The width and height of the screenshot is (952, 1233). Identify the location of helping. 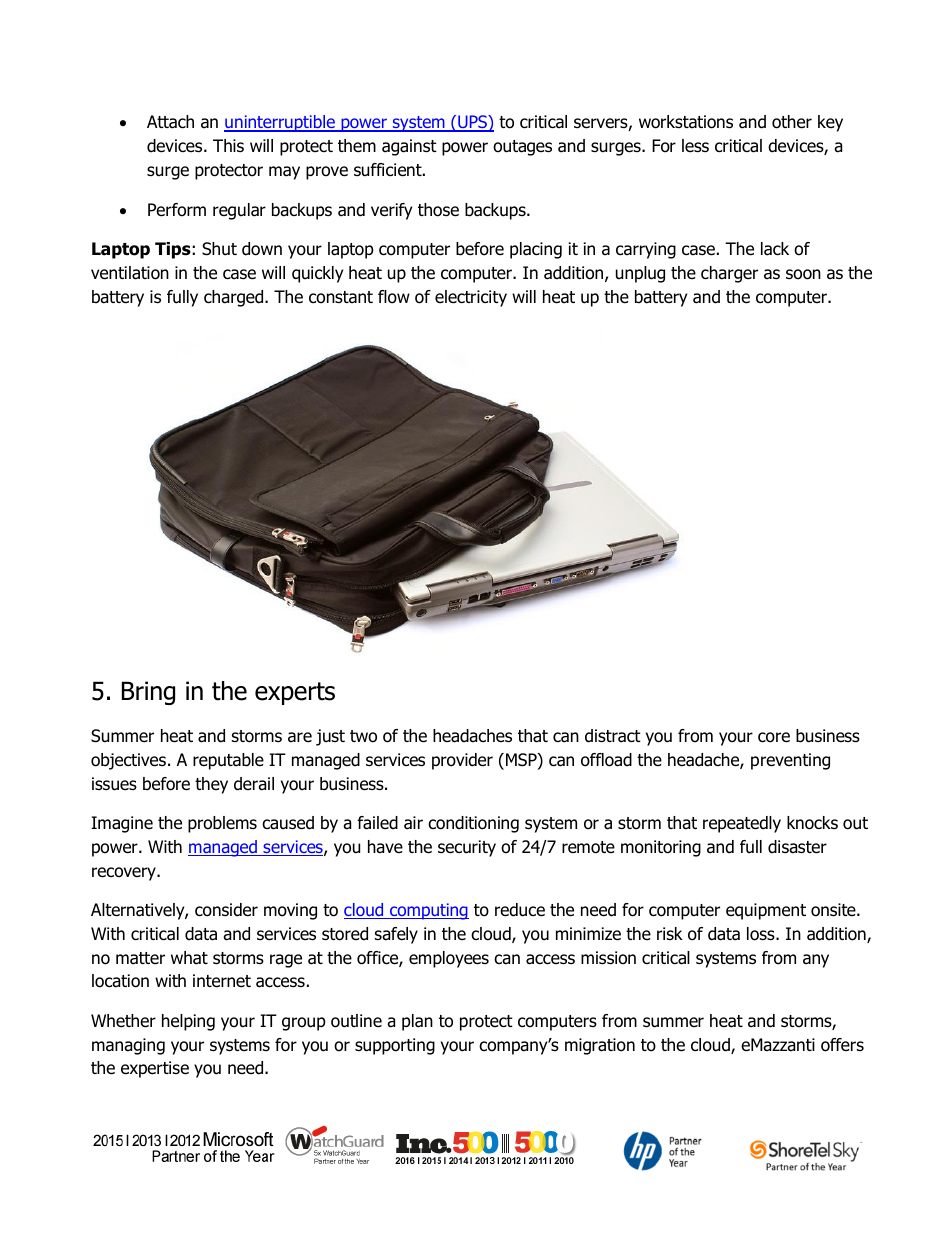
(188, 1022).
